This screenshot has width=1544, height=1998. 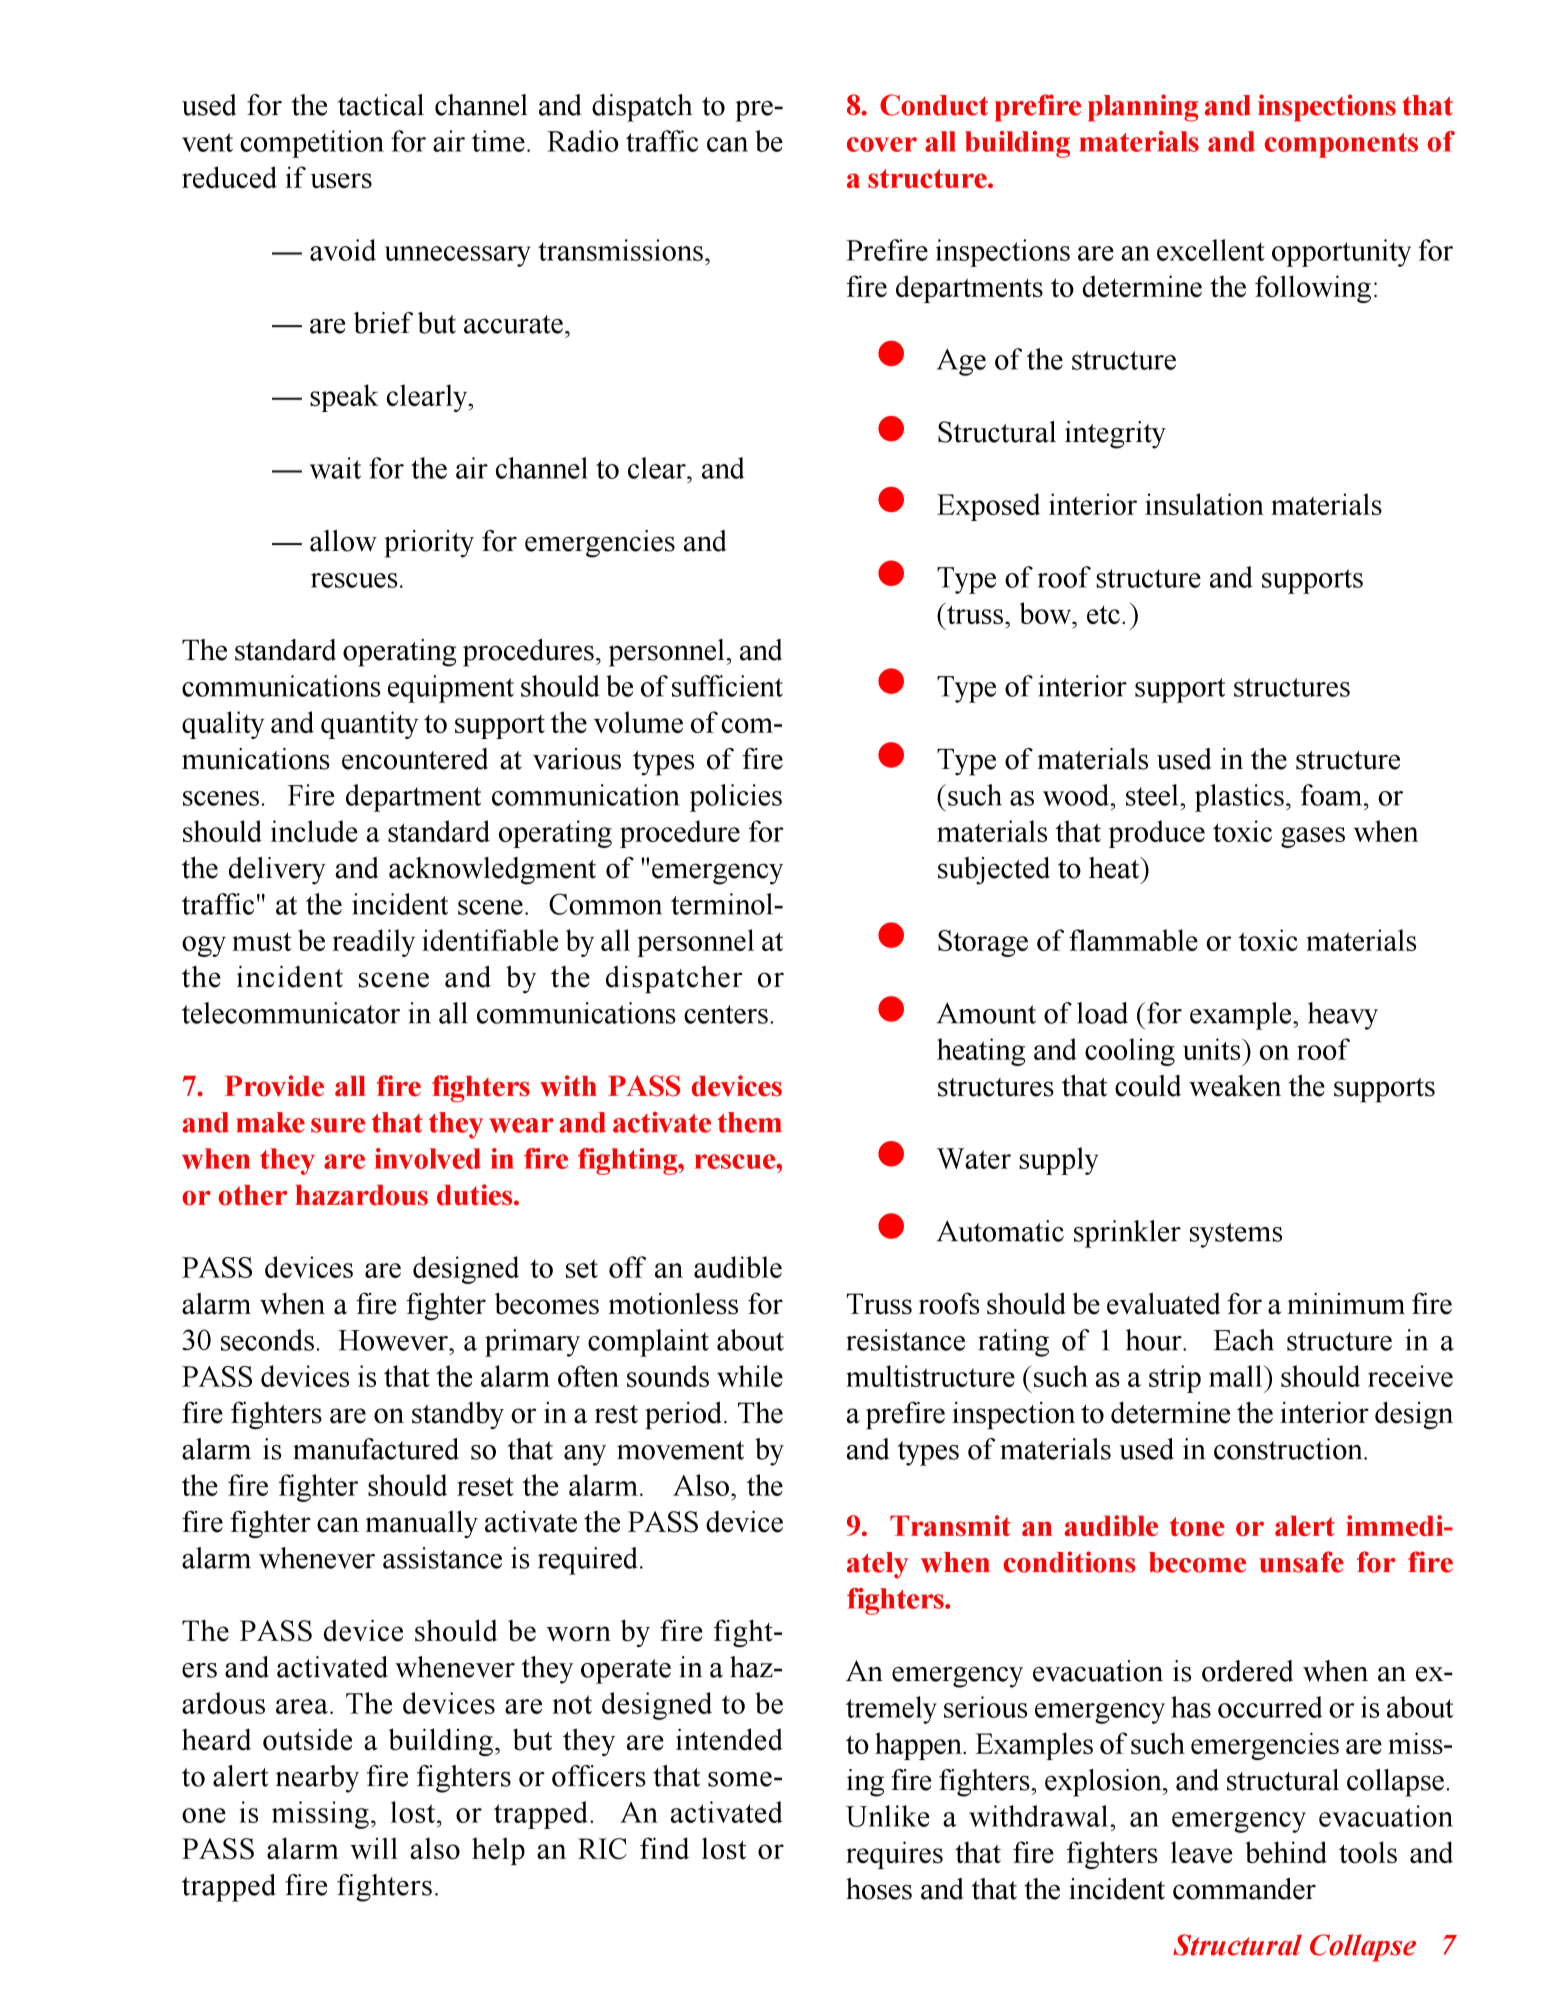 What do you see at coordinates (888, 1816) in the screenshot?
I see `Unlike` at bounding box center [888, 1816].
